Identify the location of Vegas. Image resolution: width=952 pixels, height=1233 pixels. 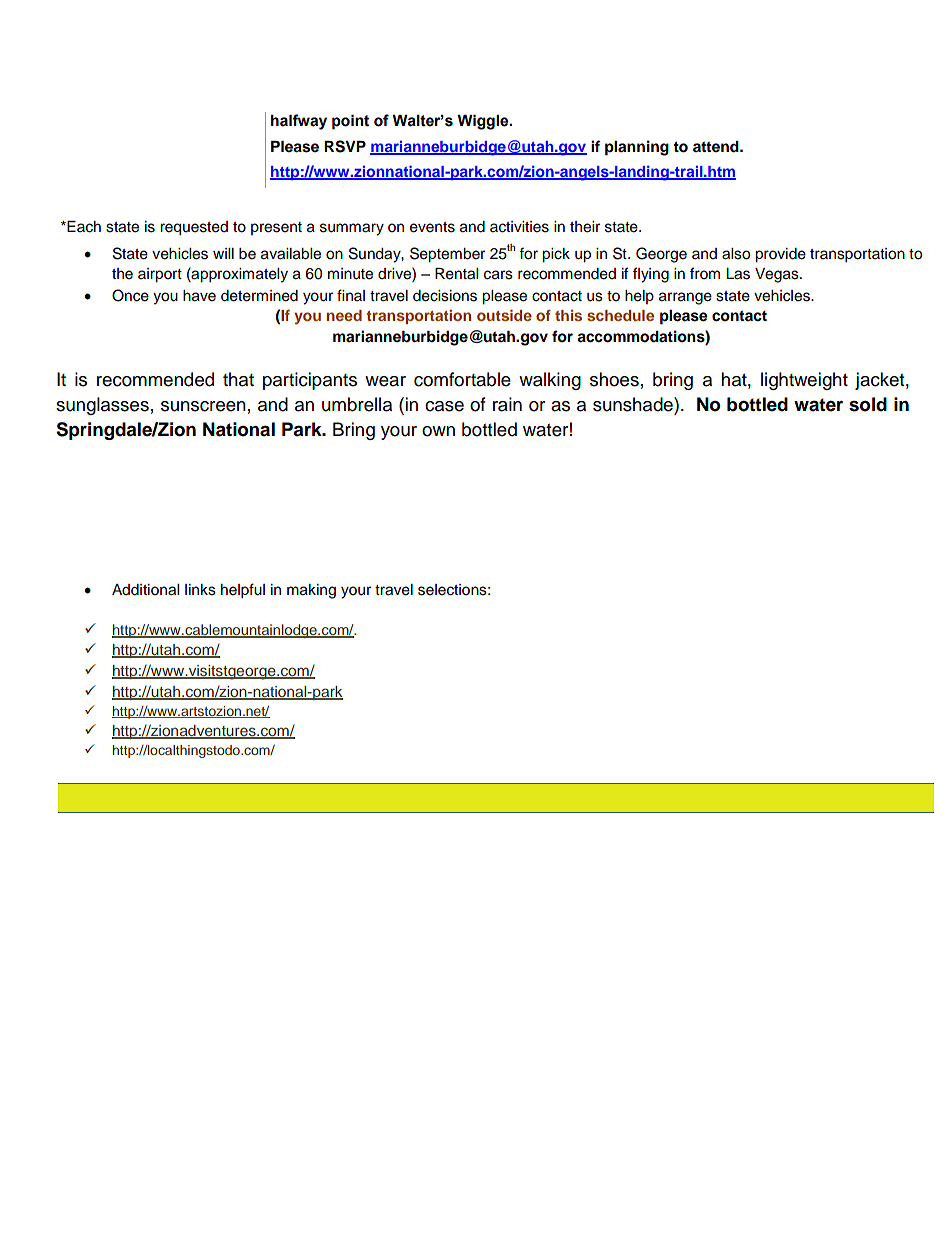
(778, 275).
